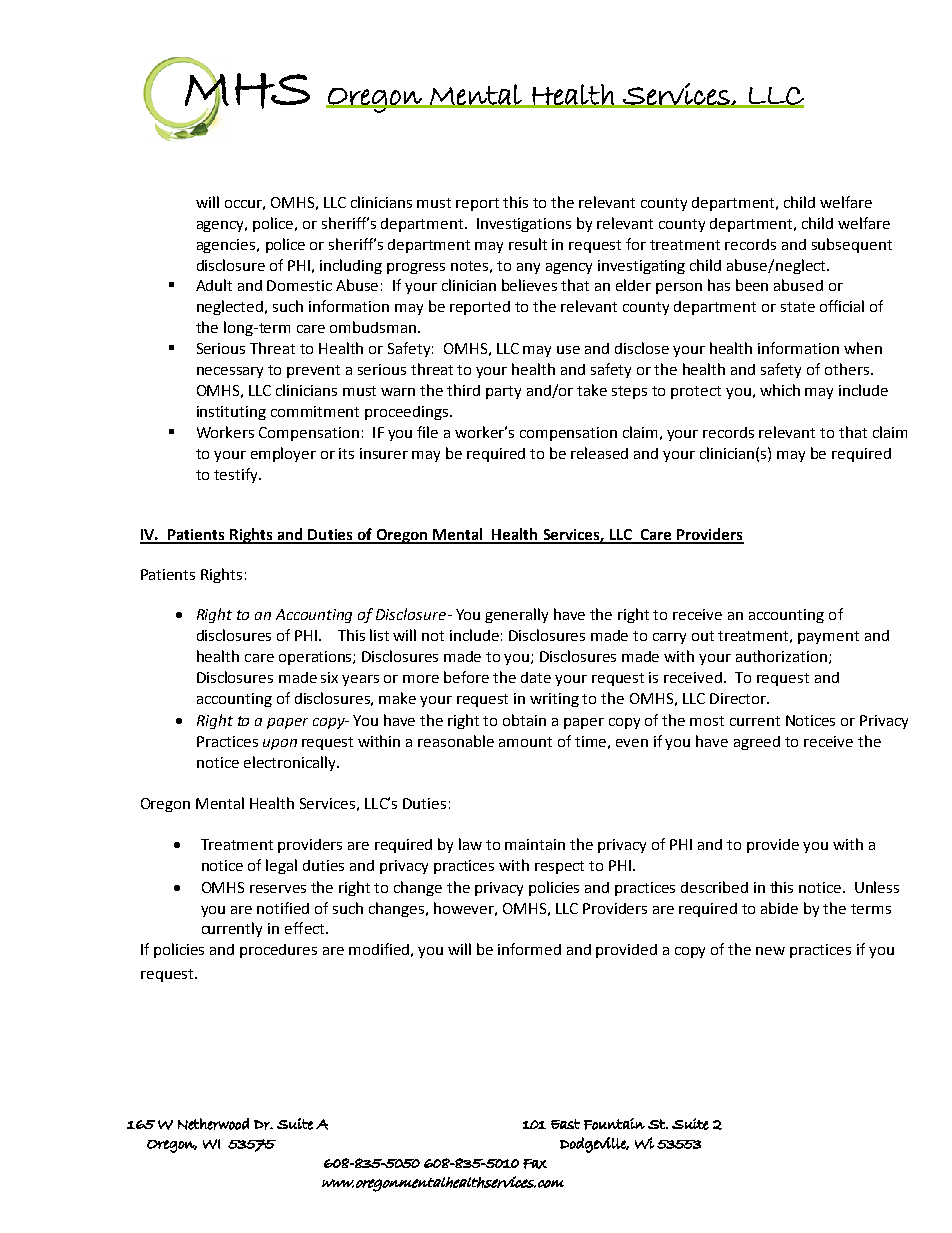 The width and height of the document is (952, 1233). What do you see at coordinates (599, 453) in the document?
I see `released` at bounding box center [599, 453].
